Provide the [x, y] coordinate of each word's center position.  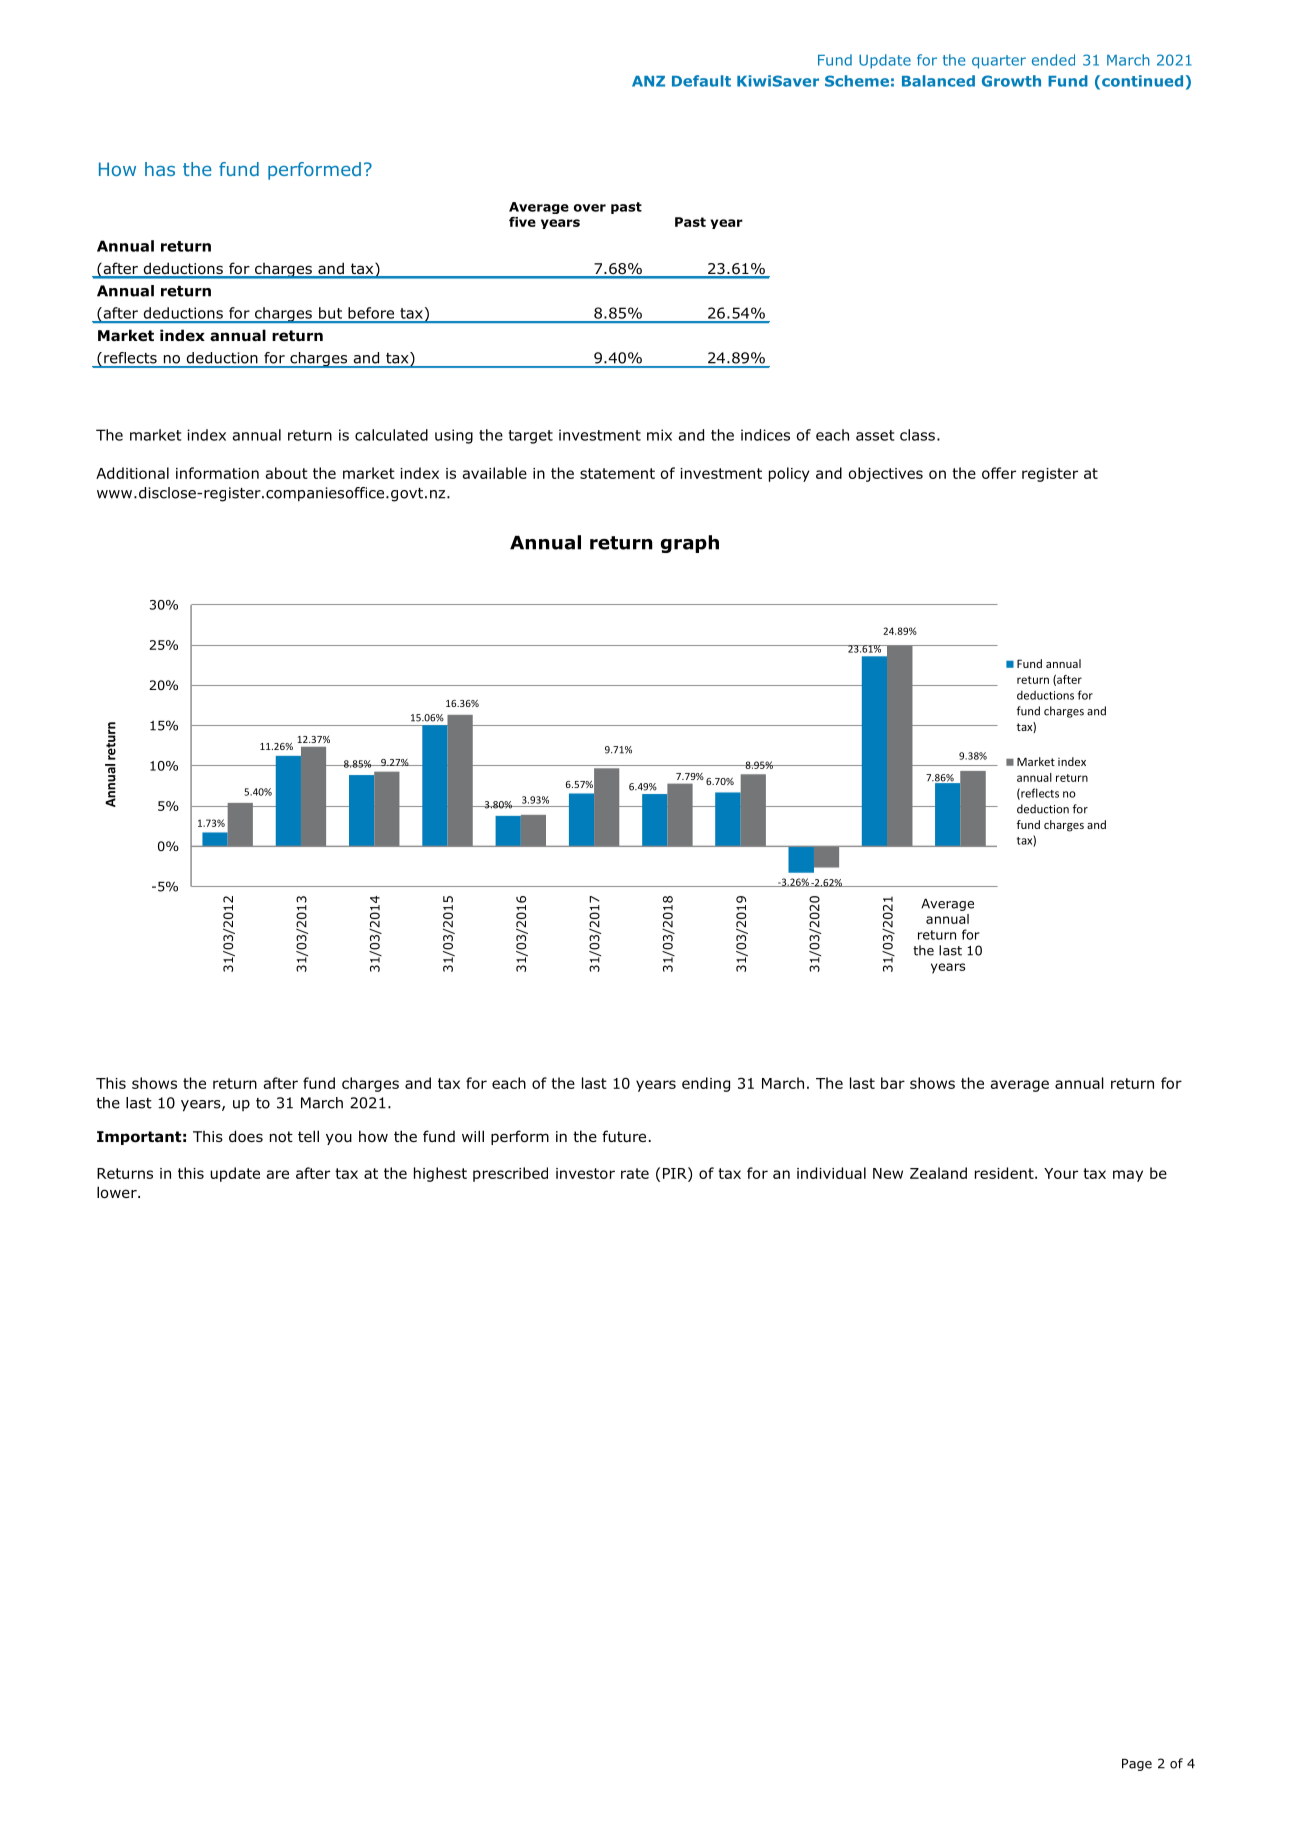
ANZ [648, 81]
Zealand [938, 1173]
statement [617, 473]
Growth [1011, 81]
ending [706, 1084]
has [160, 169]
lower [118, 1192]
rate [635, 1173]
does [246, 1136]
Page [1137, 1765]
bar [893, 1083]
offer [999, 473]
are [277, 1174]
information [217, 473]
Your [1061, 1173]
